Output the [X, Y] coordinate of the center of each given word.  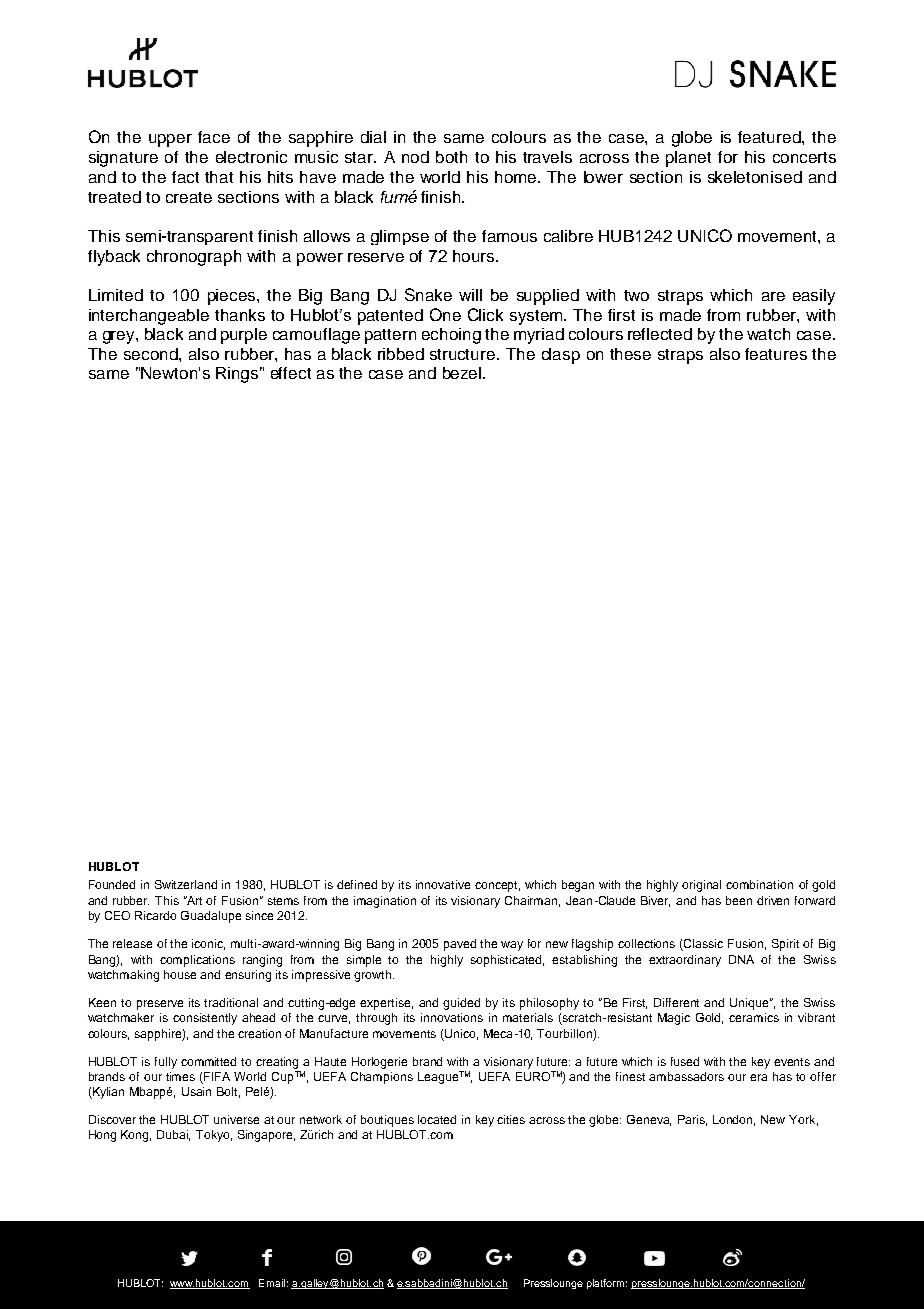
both [451, 157]
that [219, 177]
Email [272, 1283]
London [734, 1120]
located [437, 1119]
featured [770, 137]
